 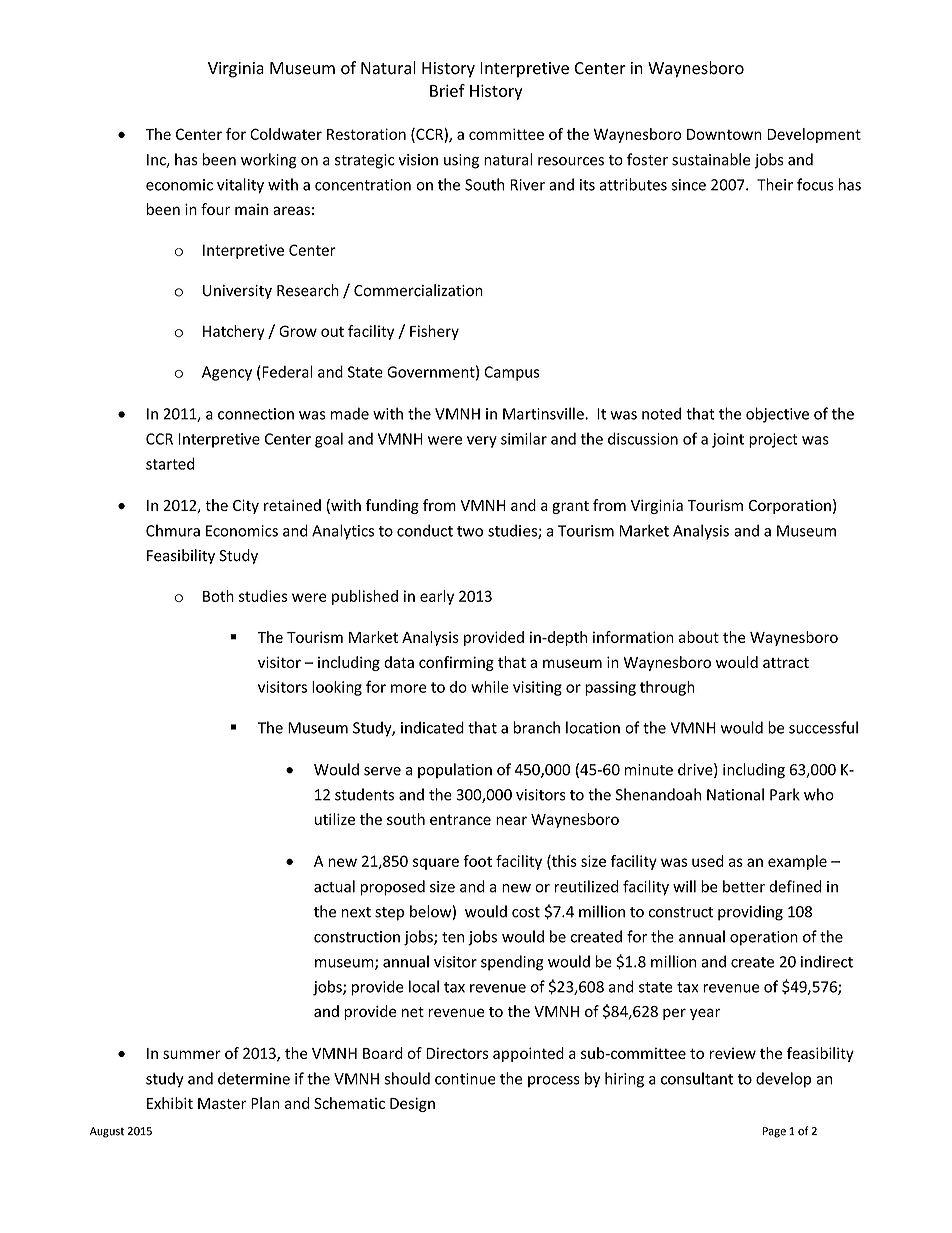 I want to click on consultant, so click(x=697, y=1078).
